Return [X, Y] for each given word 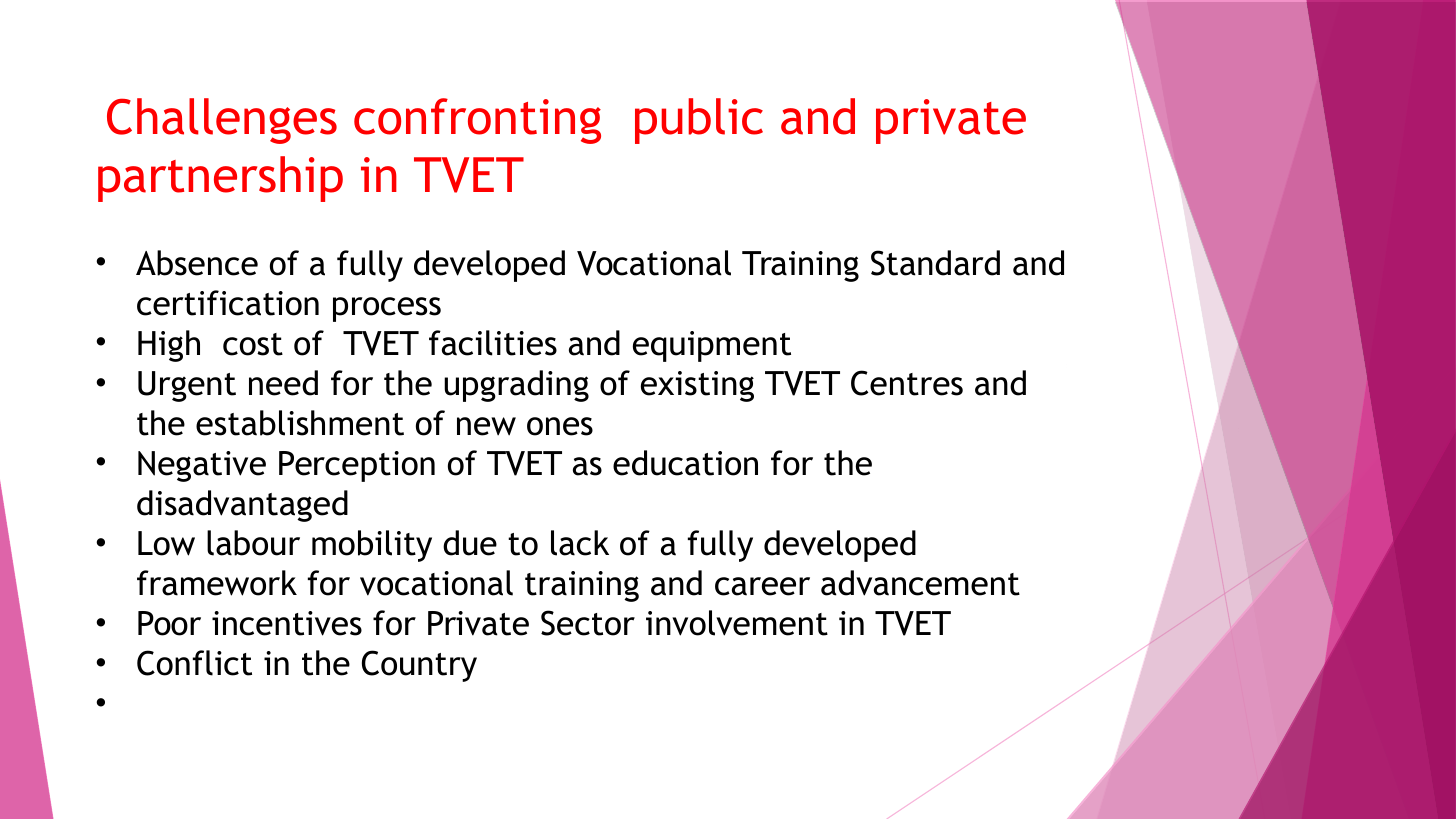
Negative [202, 466]
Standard [935, 263]
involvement [737, 623]
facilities [493, 343]
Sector [588, 623]
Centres [907, 383]
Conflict [194, 663]
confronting [477, 121]
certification [228, 303]
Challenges [222, 121]
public [699, 121]
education [685, 463]
